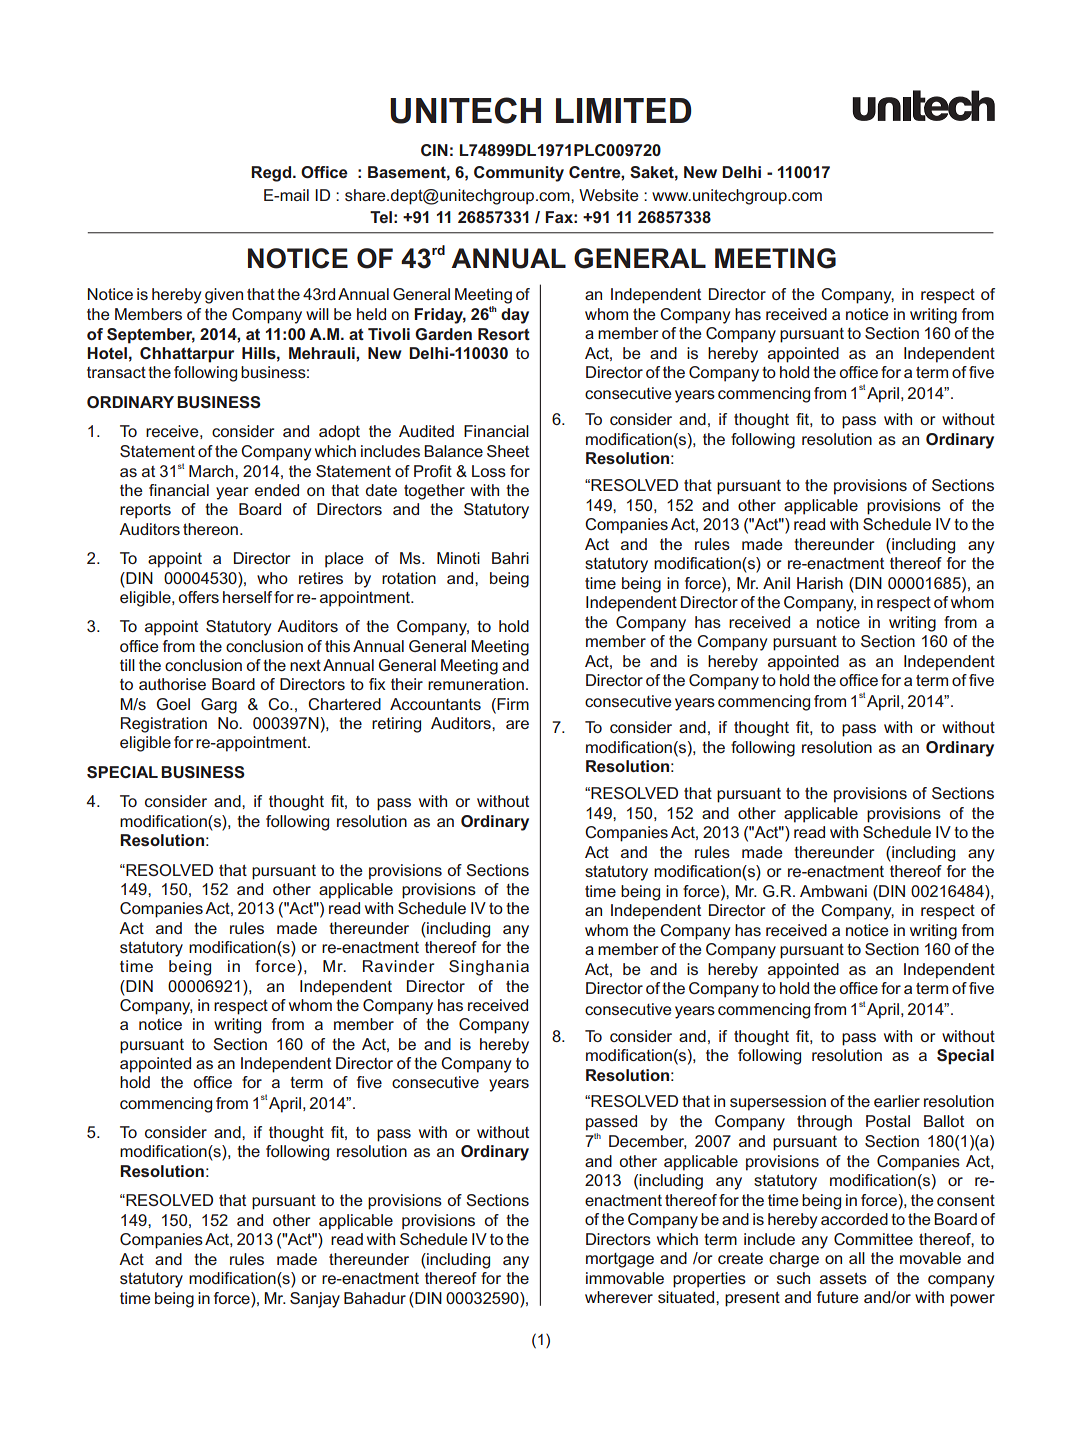  What do you see at coordinates (897, 1101) in the document?
I see `earlier` at bounding box center [897, 1101].
